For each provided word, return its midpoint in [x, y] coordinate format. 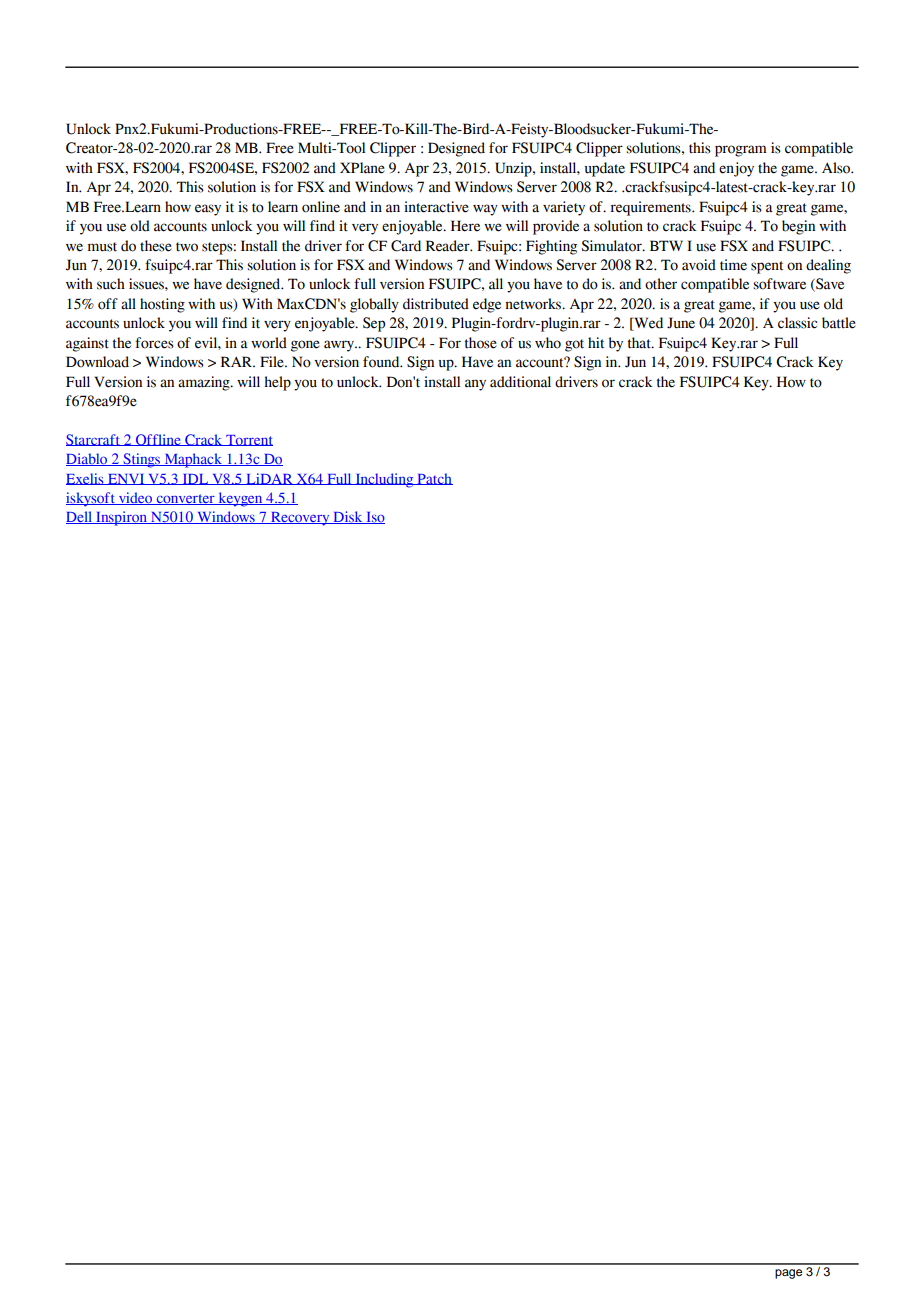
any [475, 385]
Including [384, 480]
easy [208, 210]
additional [520, 382]
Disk [348, 517]
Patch [434, 479]
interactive [436, 207]
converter [185, 499]
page [788, 1274]
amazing [205, 383]
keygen [240, 499]
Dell [80, 517]
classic [797, 323]
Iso [374, 518]
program [741, 151]
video [135, 498]
